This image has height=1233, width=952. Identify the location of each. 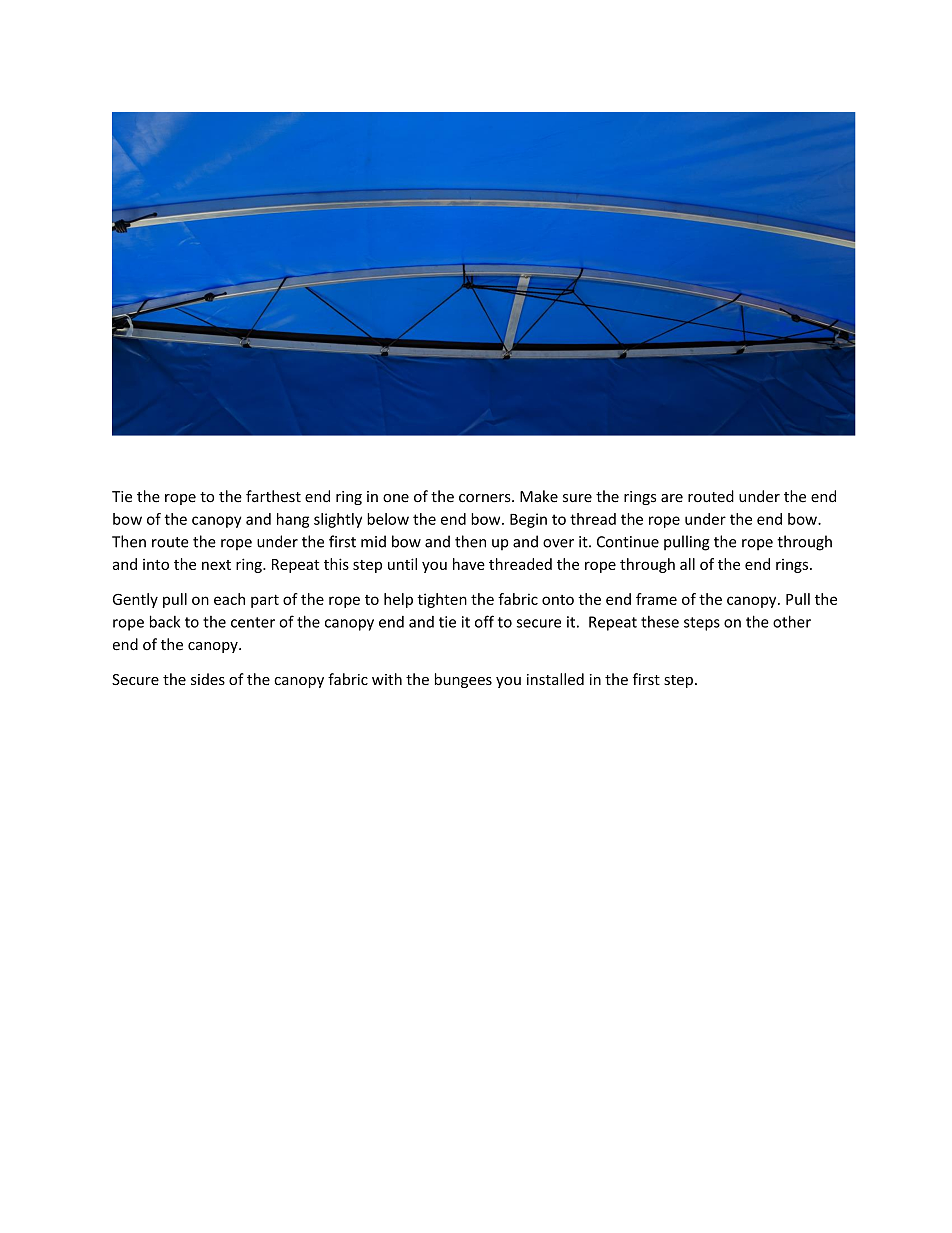
(229, 599).
